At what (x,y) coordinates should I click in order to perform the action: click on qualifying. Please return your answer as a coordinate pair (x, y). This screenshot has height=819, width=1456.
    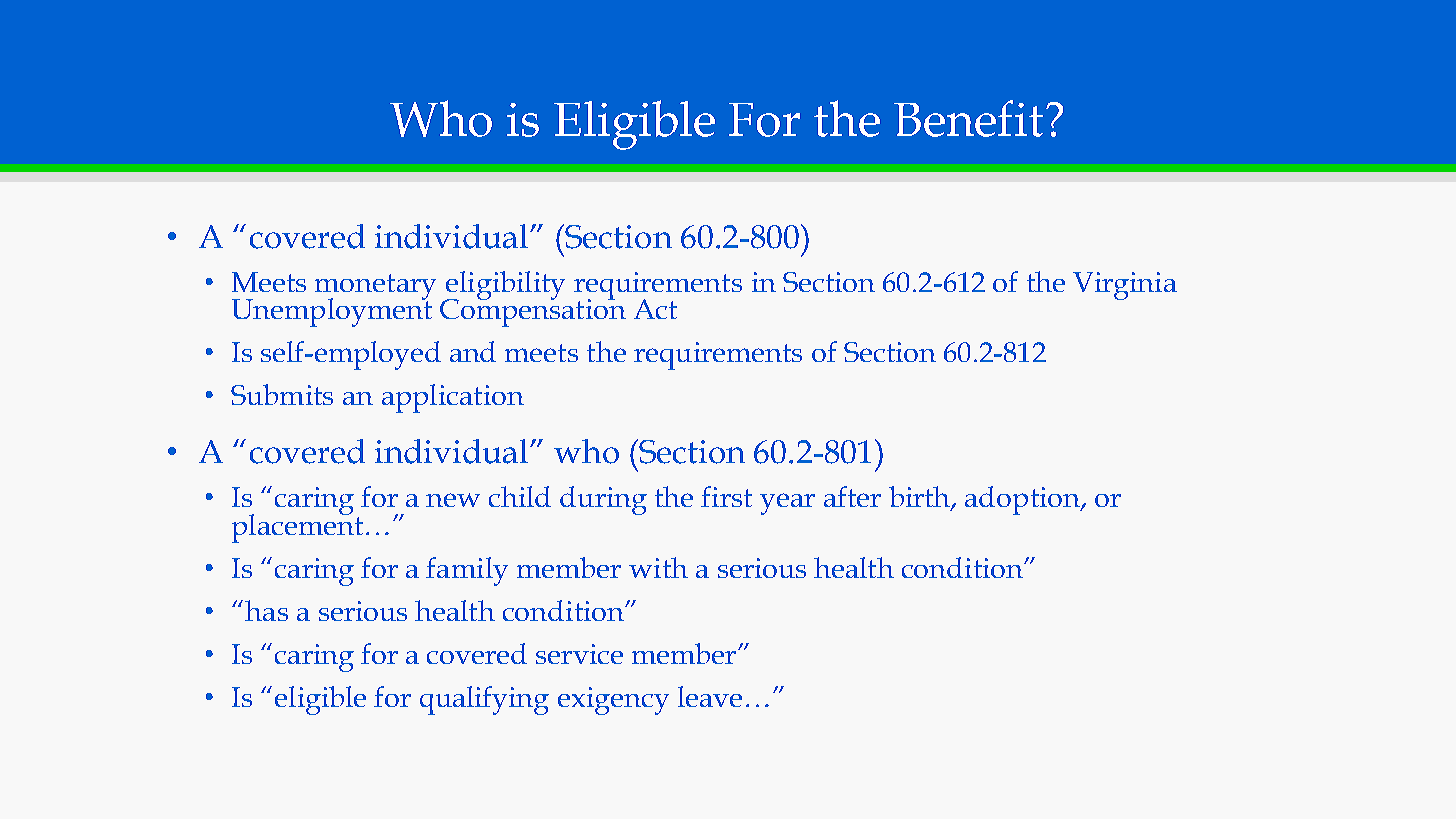
    Looking at the image, I should click on (484, 700).
